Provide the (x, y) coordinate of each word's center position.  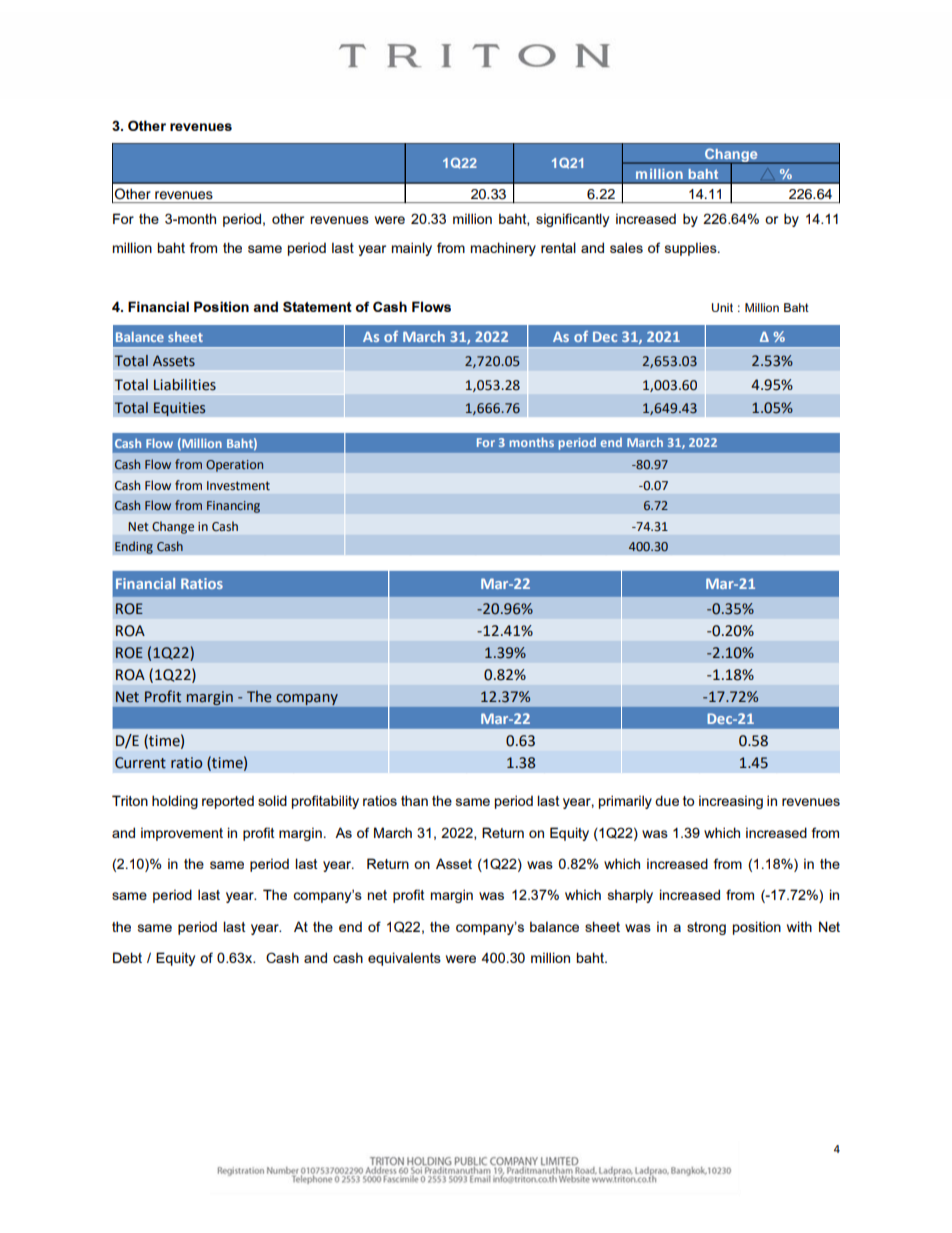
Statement (317, 306)
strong (706, 928)
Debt (127, 957)
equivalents (404, 959)
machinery (503, 249)
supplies (692, 249)
